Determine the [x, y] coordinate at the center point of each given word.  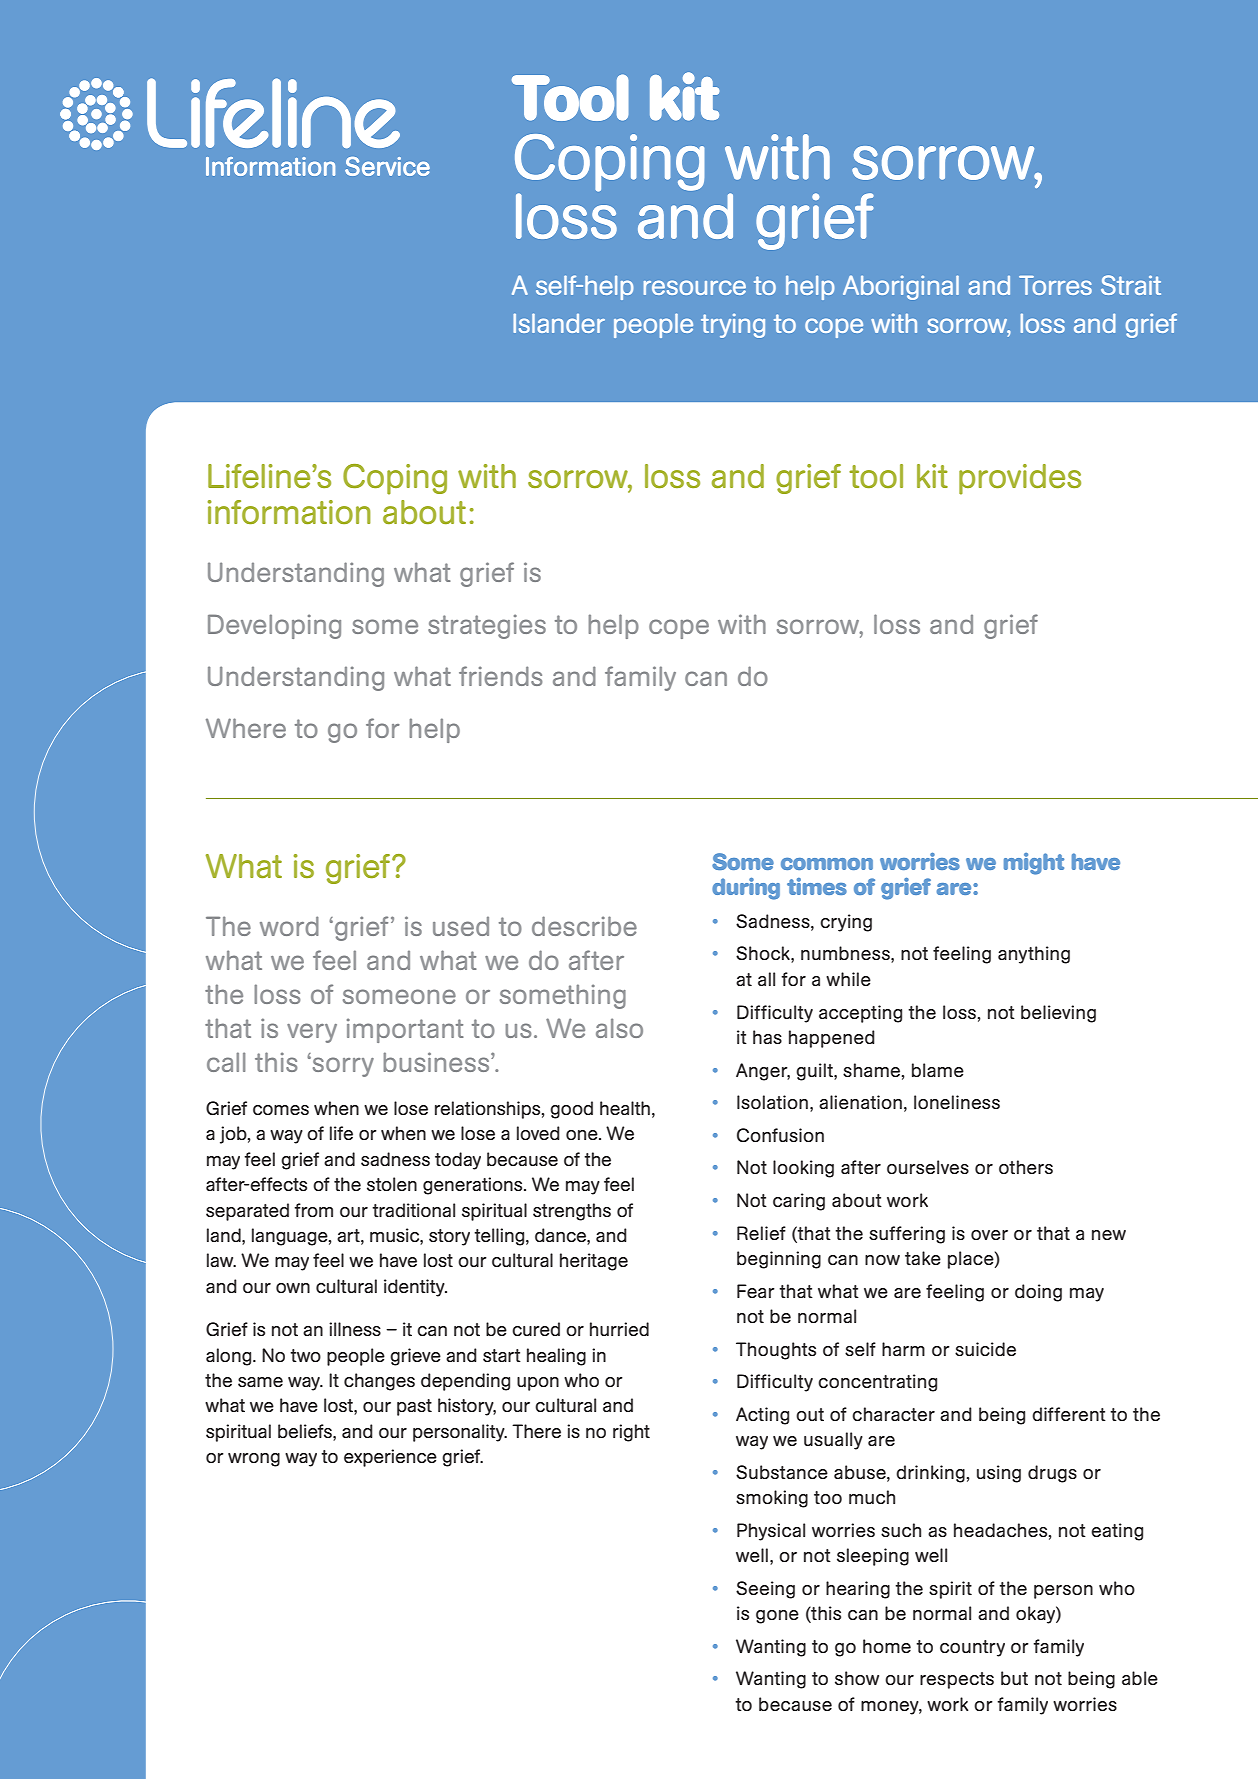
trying [733, 325]
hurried [619, 1329]
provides [1020, 479]
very [312, 1033]
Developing [274, 626]
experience [390, 1458]
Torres [1055, 285]
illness [355, 1329]
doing [1038, 1293]
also [619, 1028]
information [289, 512]
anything [1034, 955]
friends [500, 676]
